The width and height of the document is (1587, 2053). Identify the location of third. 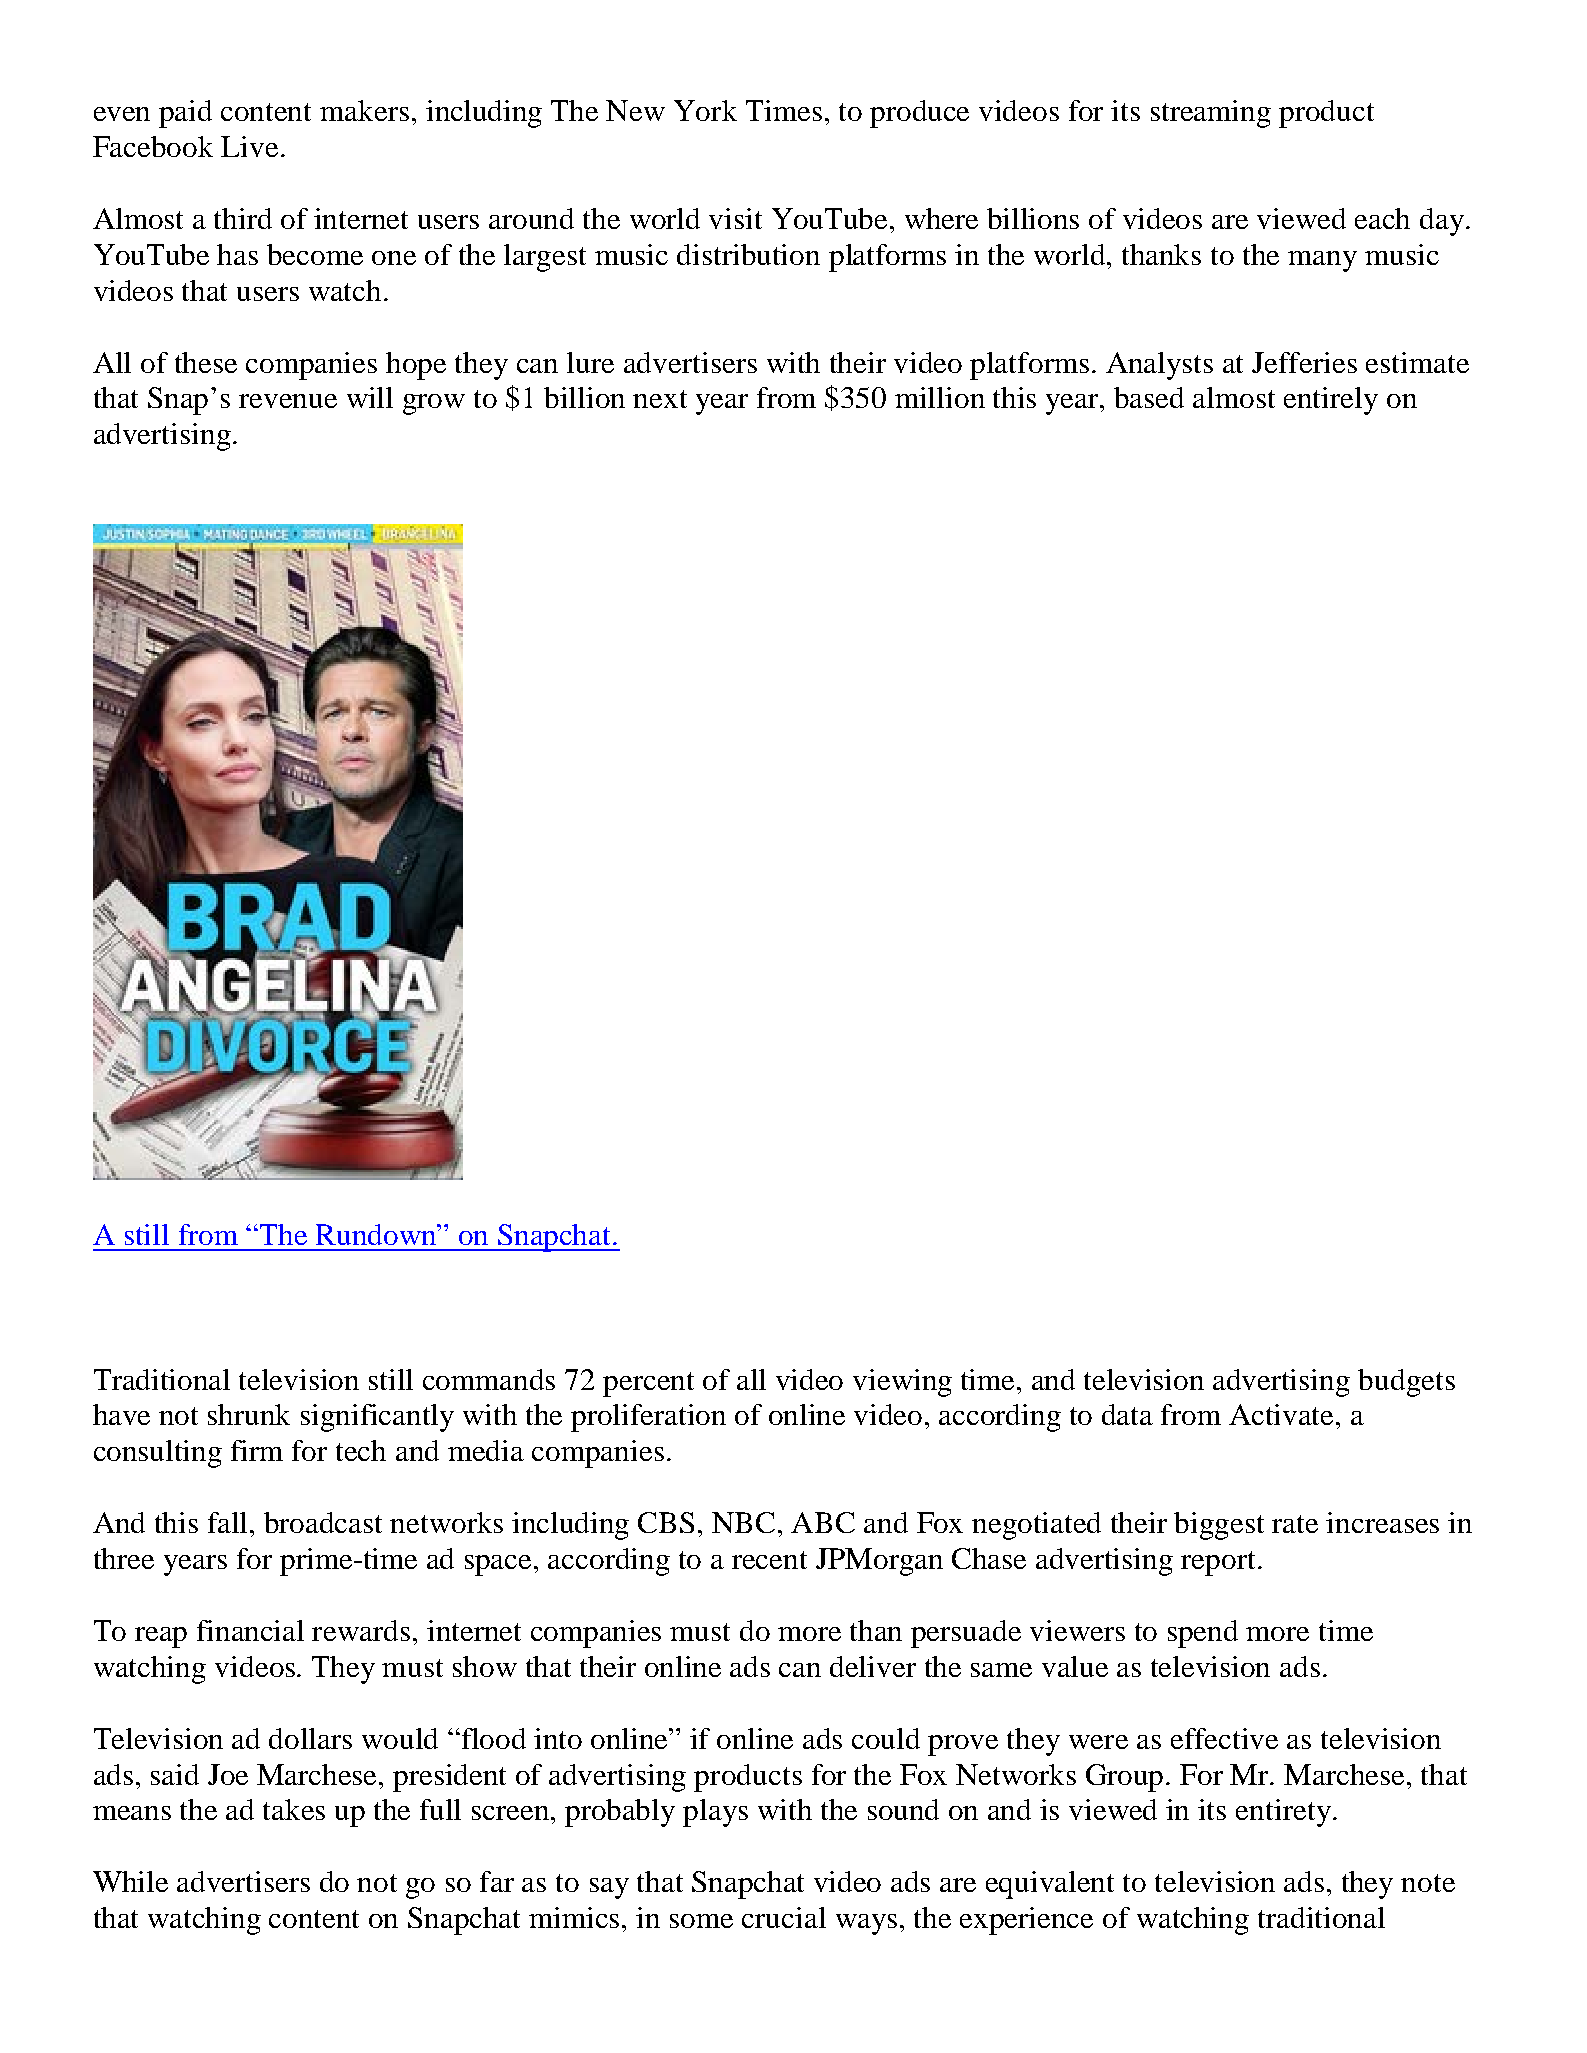
(243, 218).
